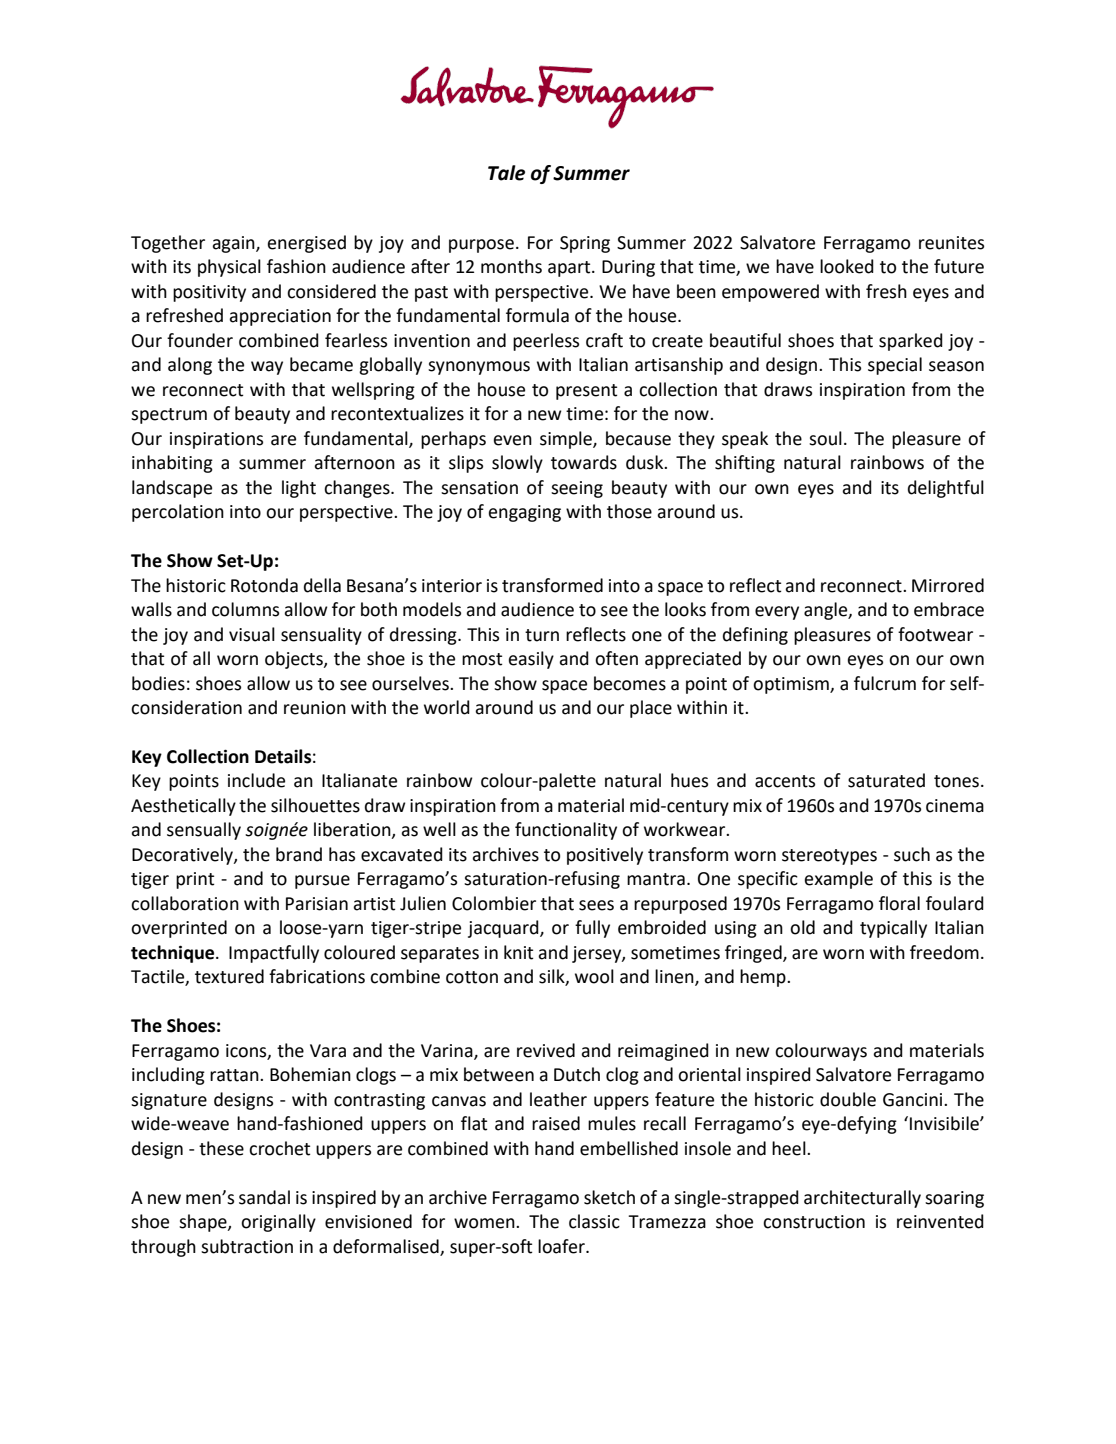  What do you see at coordinates (278, 1223) in the screenshot?
I see `originally` at bounding box center [278, 1223].
